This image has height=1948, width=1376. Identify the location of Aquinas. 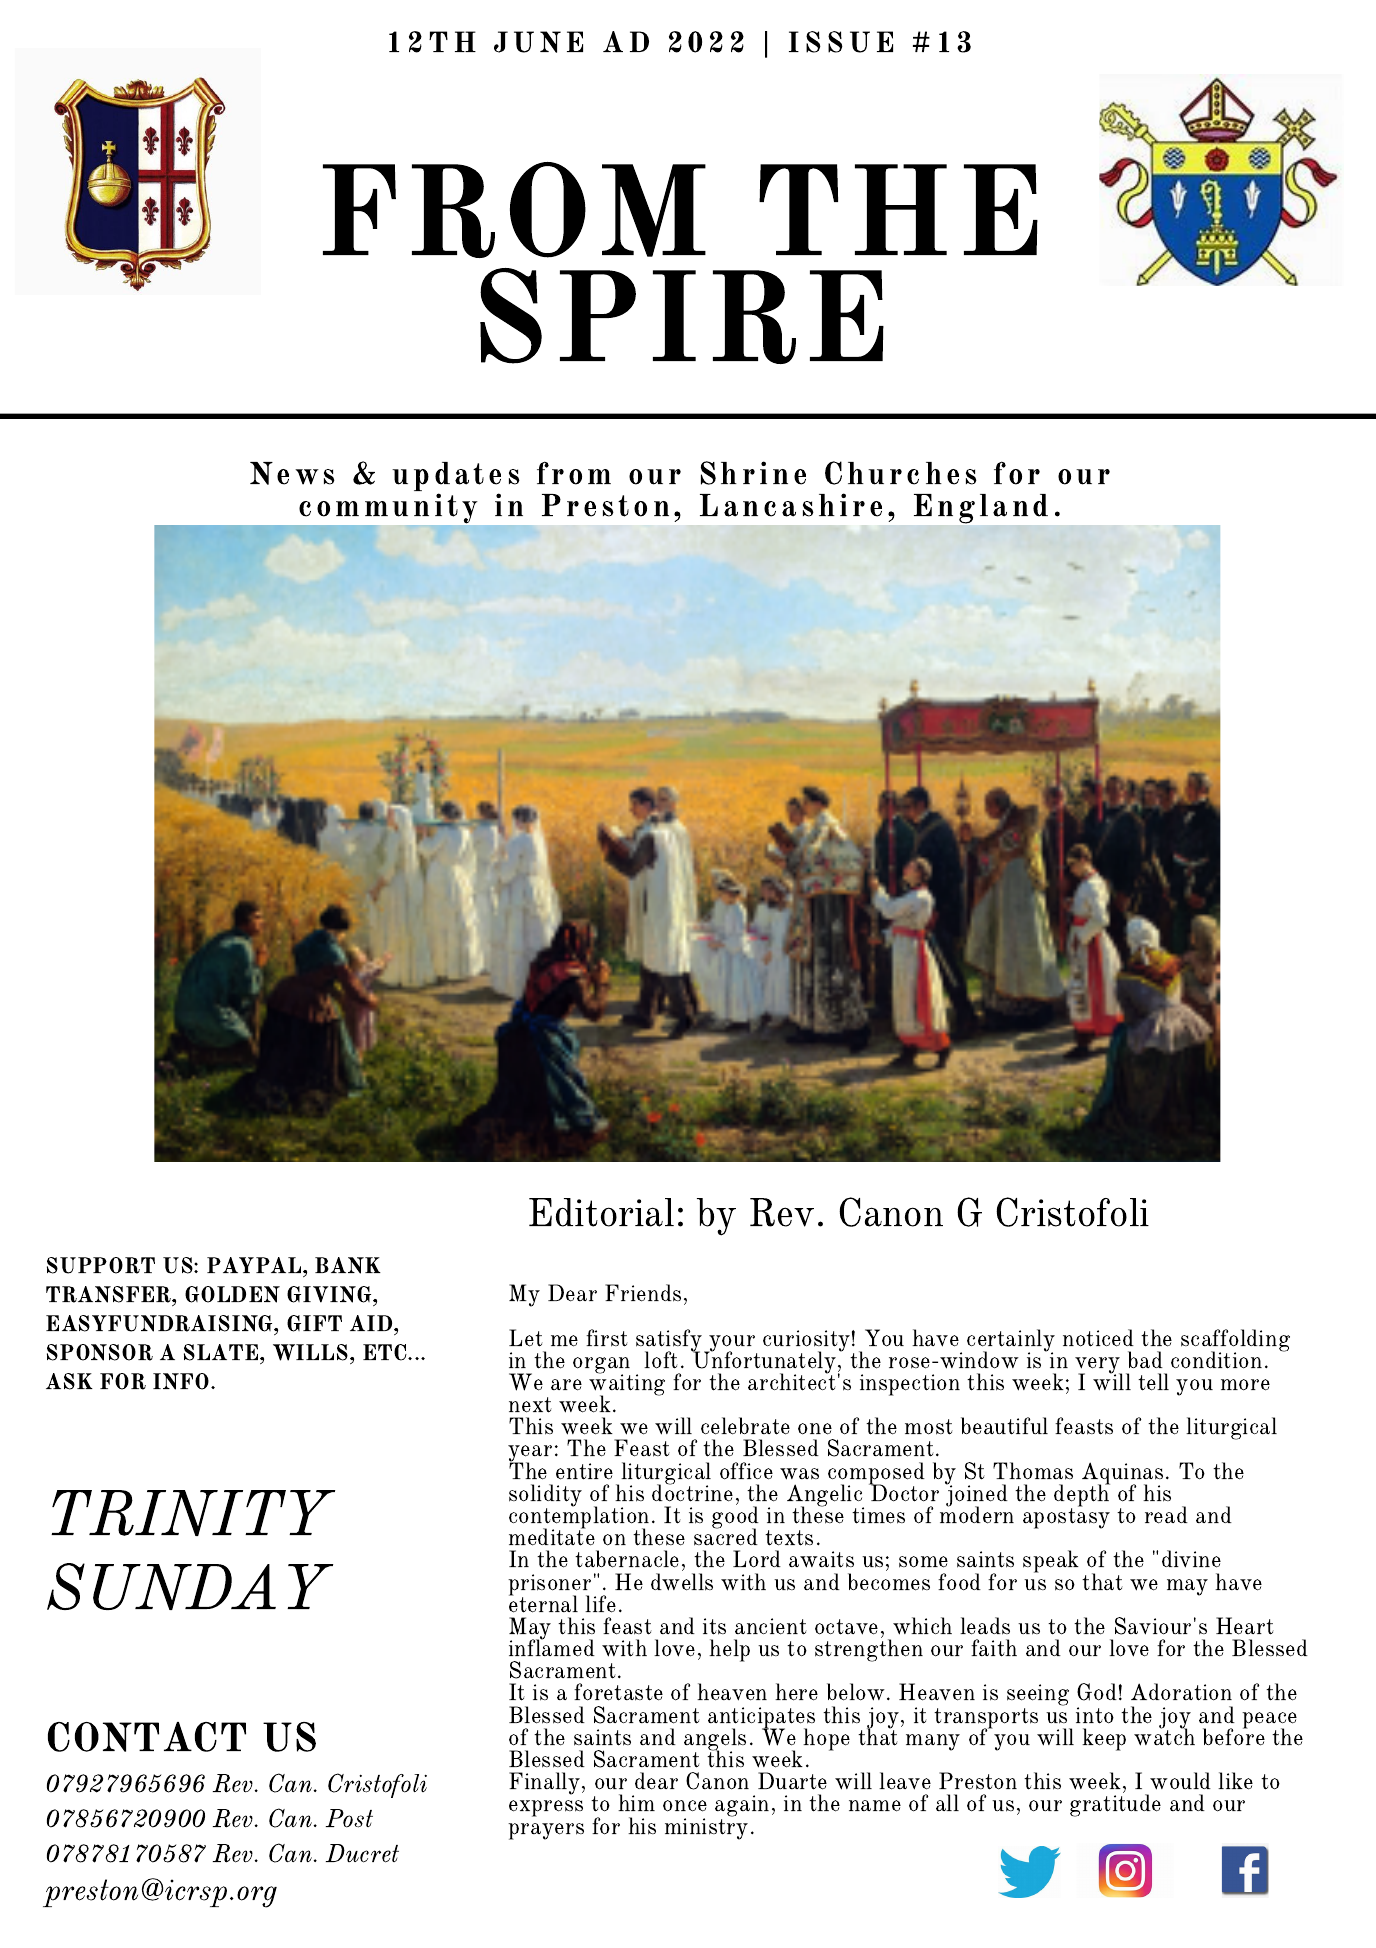
(1122, 1474).
